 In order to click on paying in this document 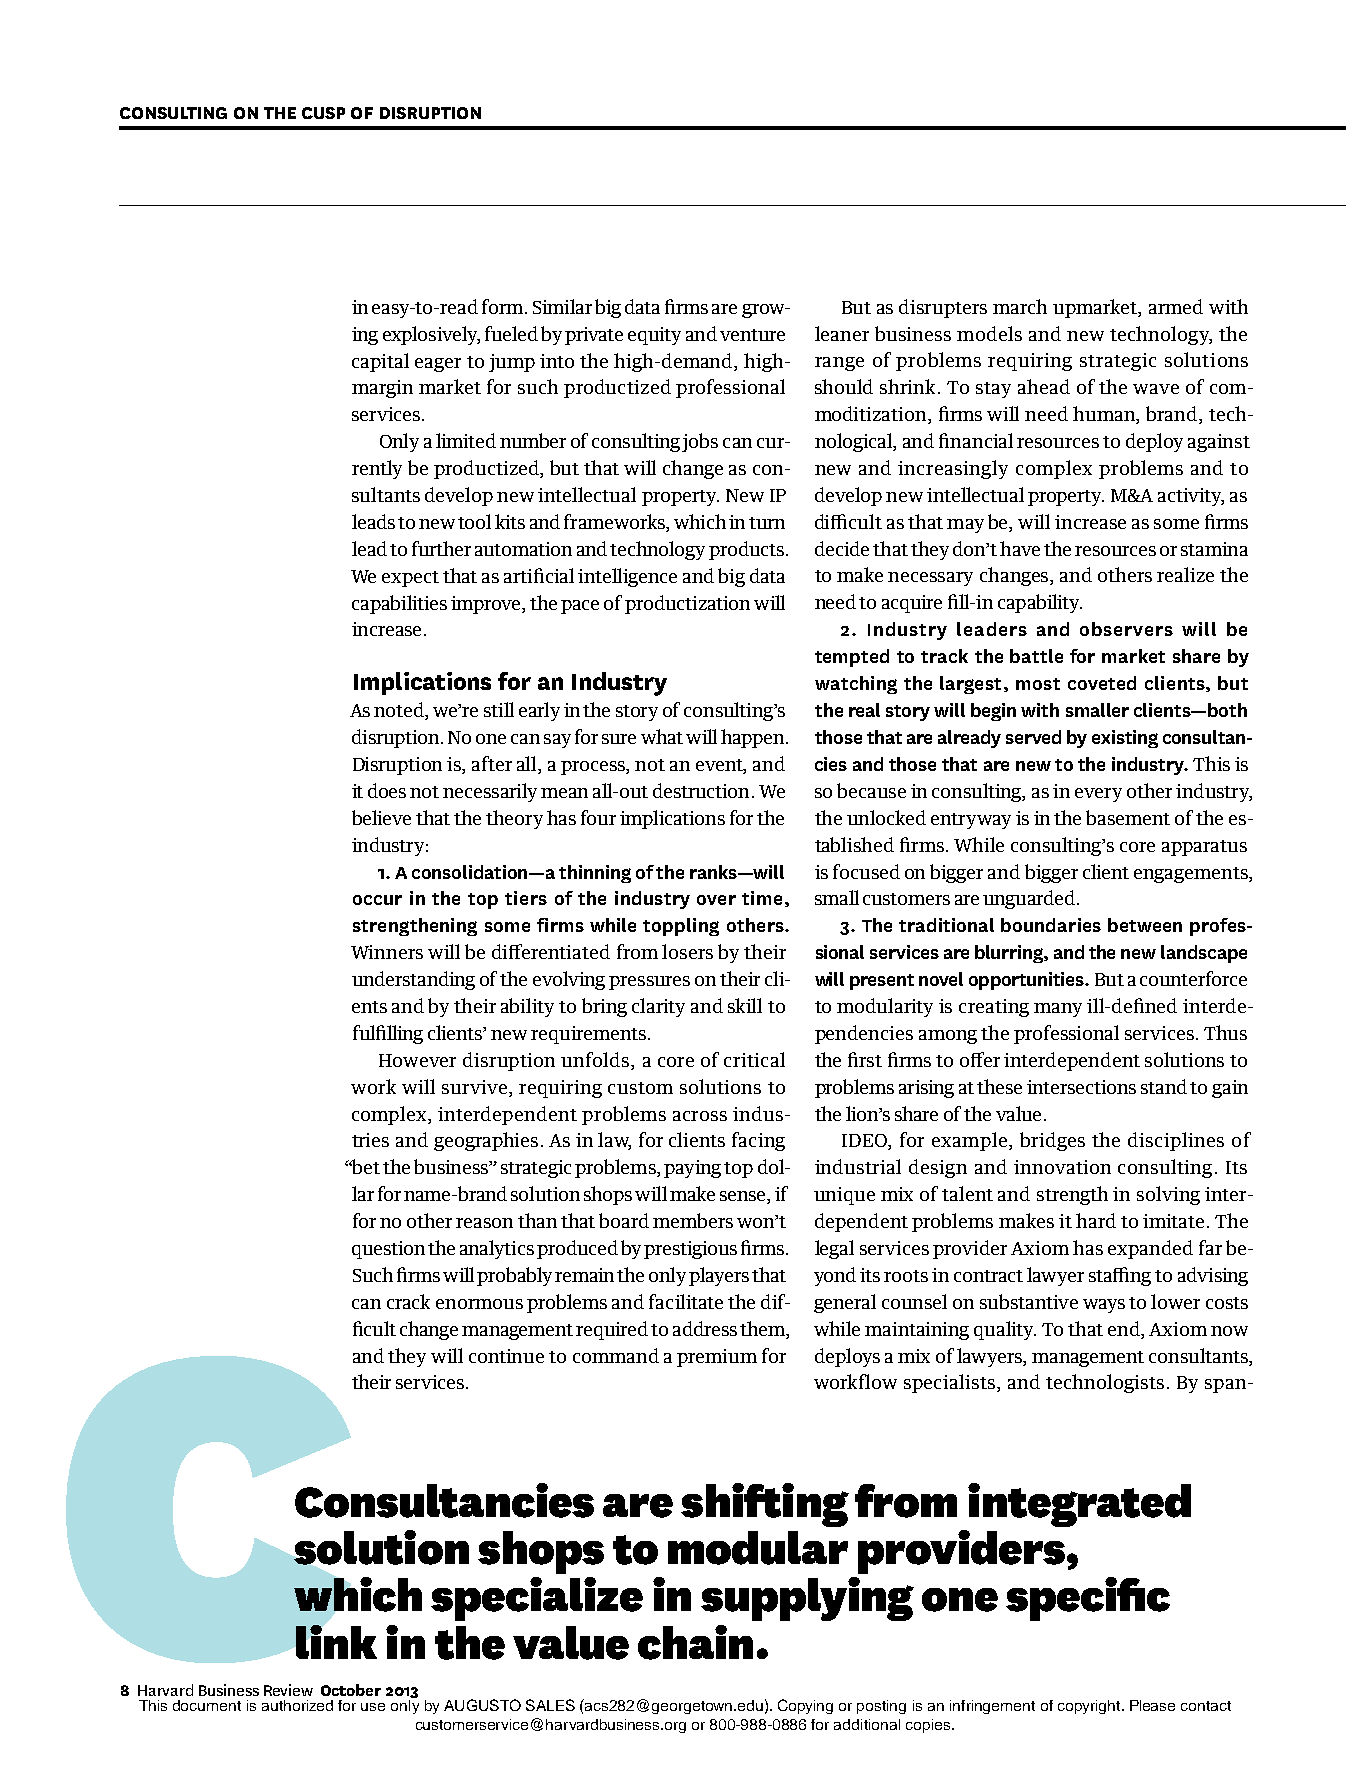, I will do `click(692, 1169)`.
